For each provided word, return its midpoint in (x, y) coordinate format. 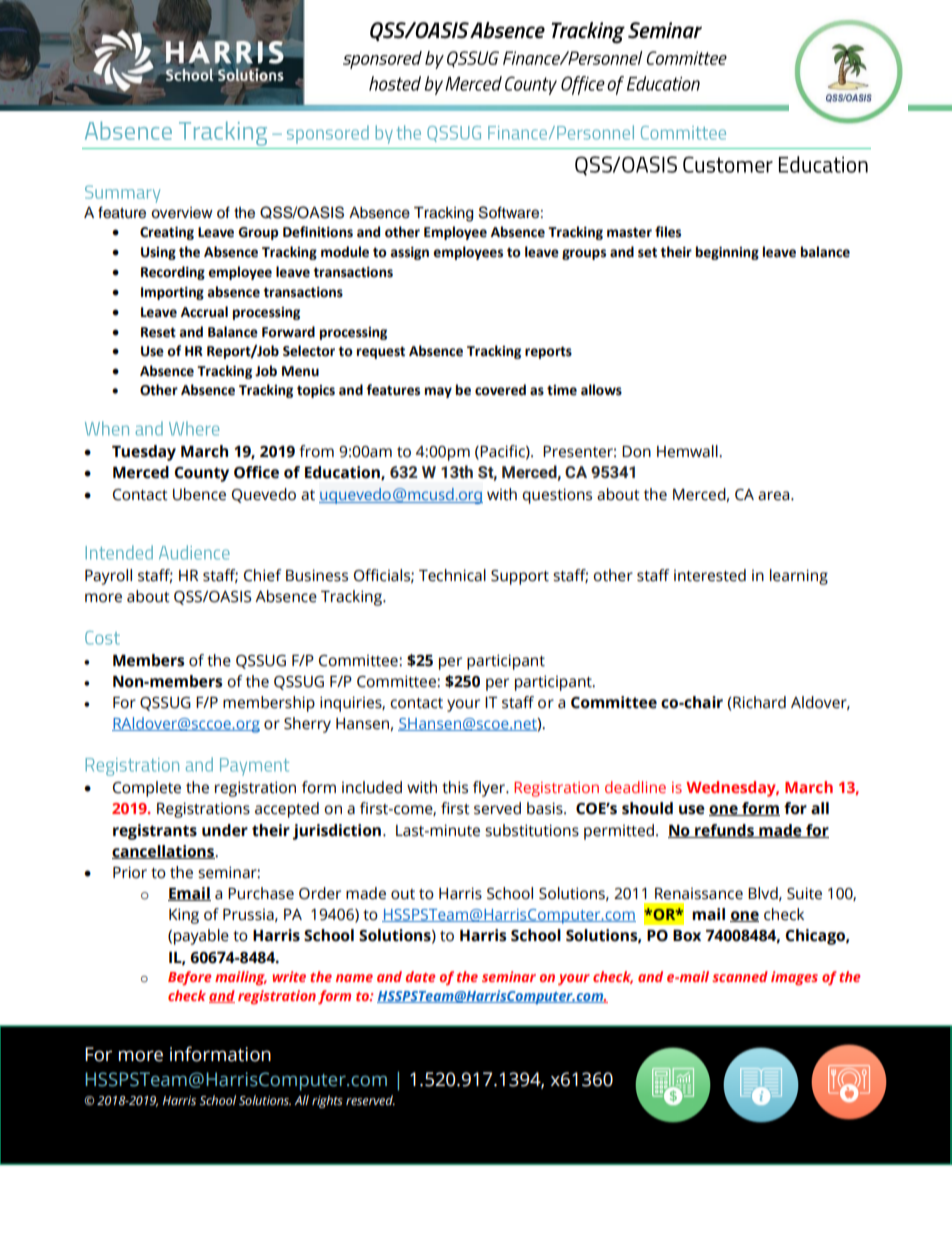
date (421, 976)
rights (327, 1101)
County (201, 474)
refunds (724, 831)
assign (410, 253)
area (775, 496)
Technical (452, 575)
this (455, 787)
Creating (167, 233)
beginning (727, 253)
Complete (147, 789)
